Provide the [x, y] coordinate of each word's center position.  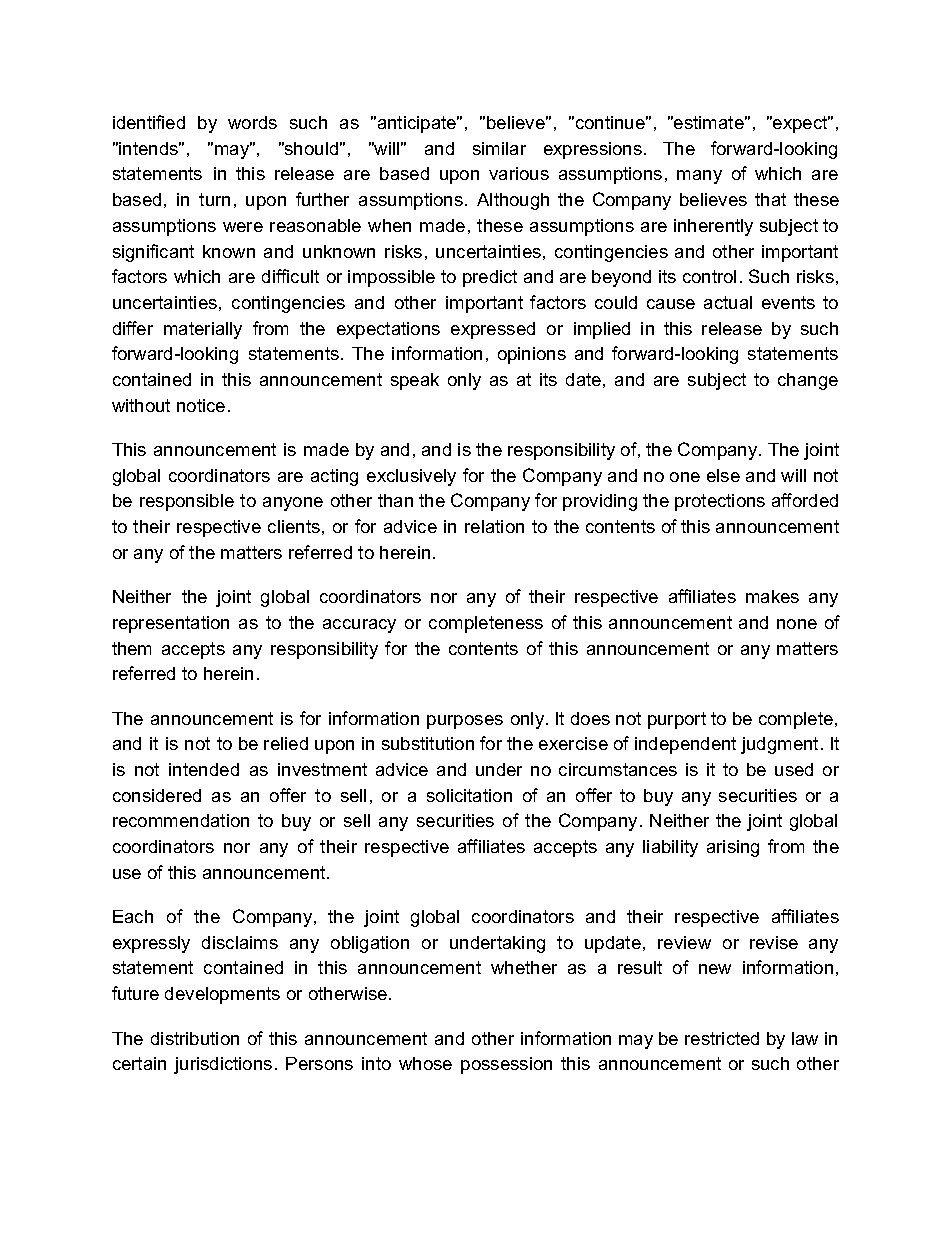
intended [204, 769]
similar [499, 148]
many [699, 177]
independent [685, 745]
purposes [465, 722]
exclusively [411, 477]
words [252, 122]
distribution [195, 1038]
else [723, 475]
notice [201, 405]
